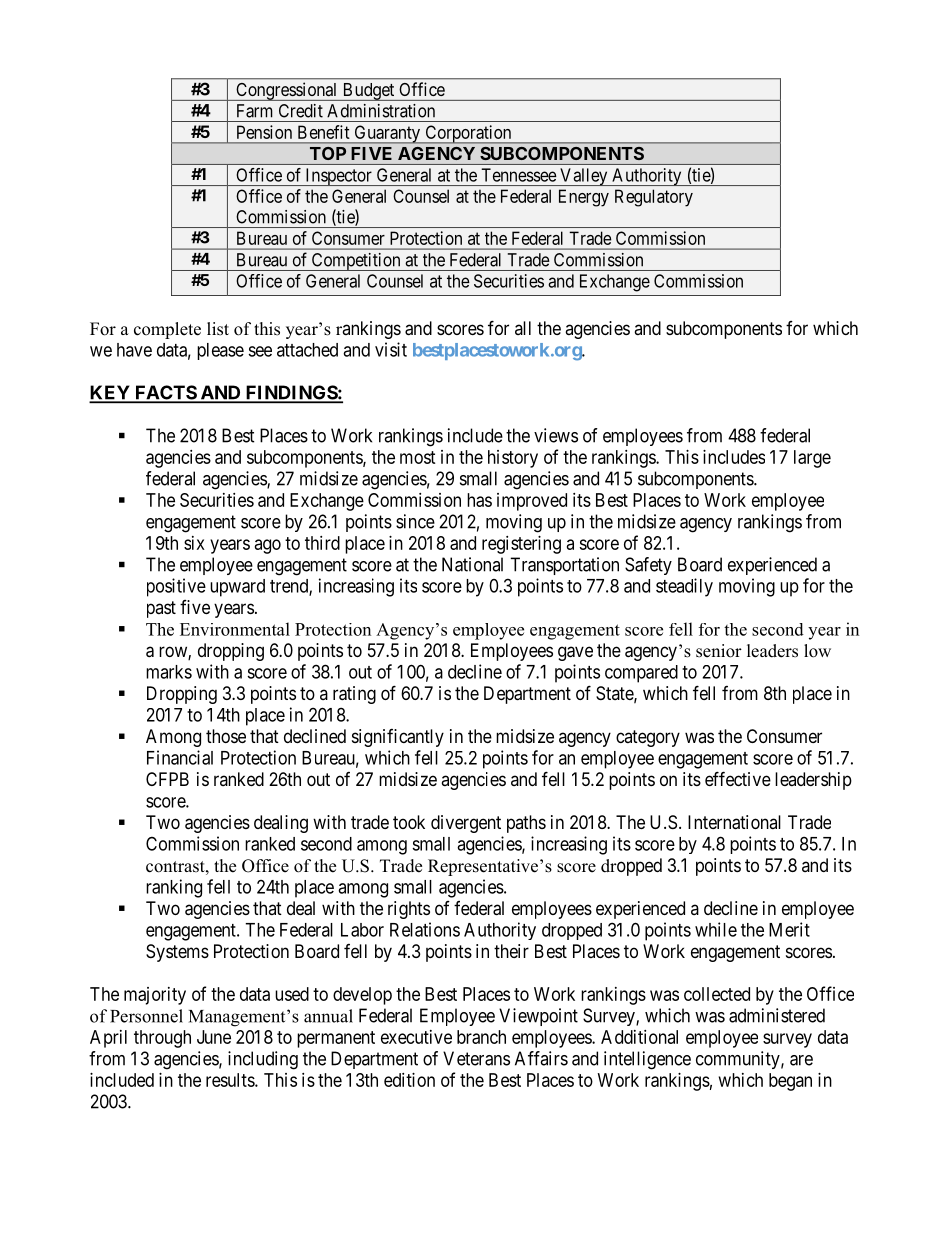 The image size is (952, 1233). What do you see at coordinates (214, 1037) in the screenshot?
I see `June` at bounding box center [214, 1037].
